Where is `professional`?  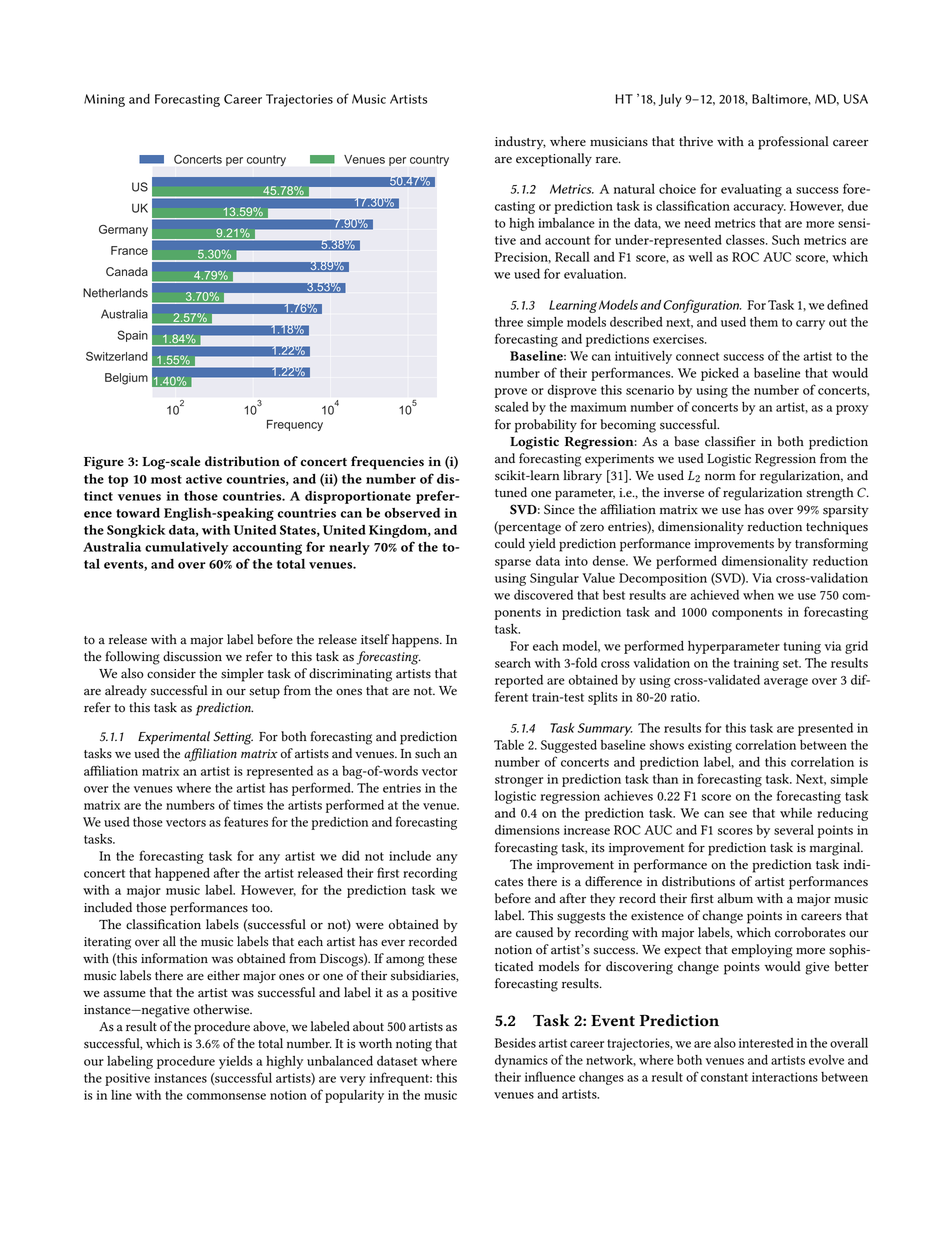 professional is located at coordinates (793, 143).
